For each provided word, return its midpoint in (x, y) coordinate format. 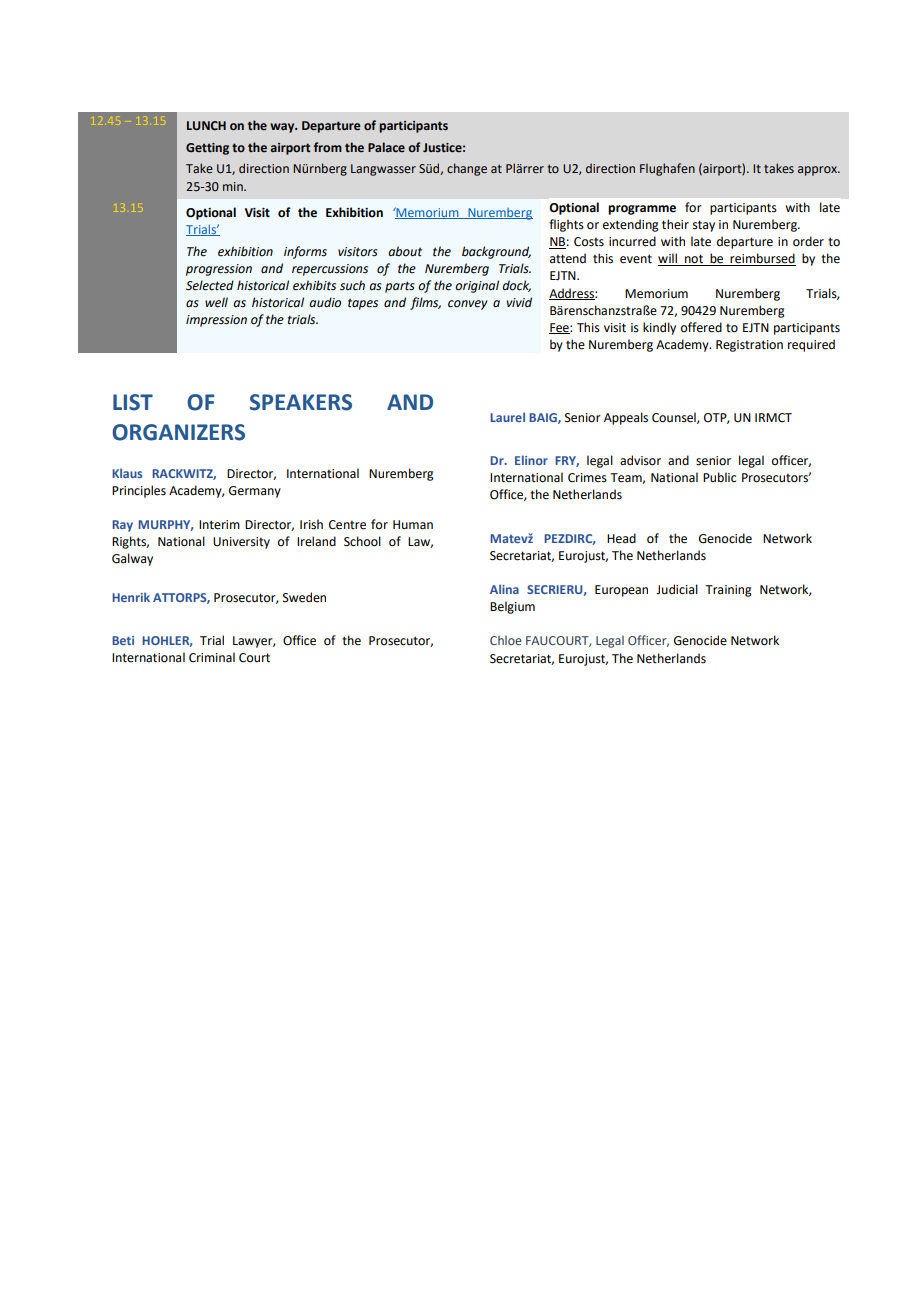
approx (818, 171)
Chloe (506, 640)
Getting (207, 149)
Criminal (212, 657)
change (467, 169)
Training (728, 591)
